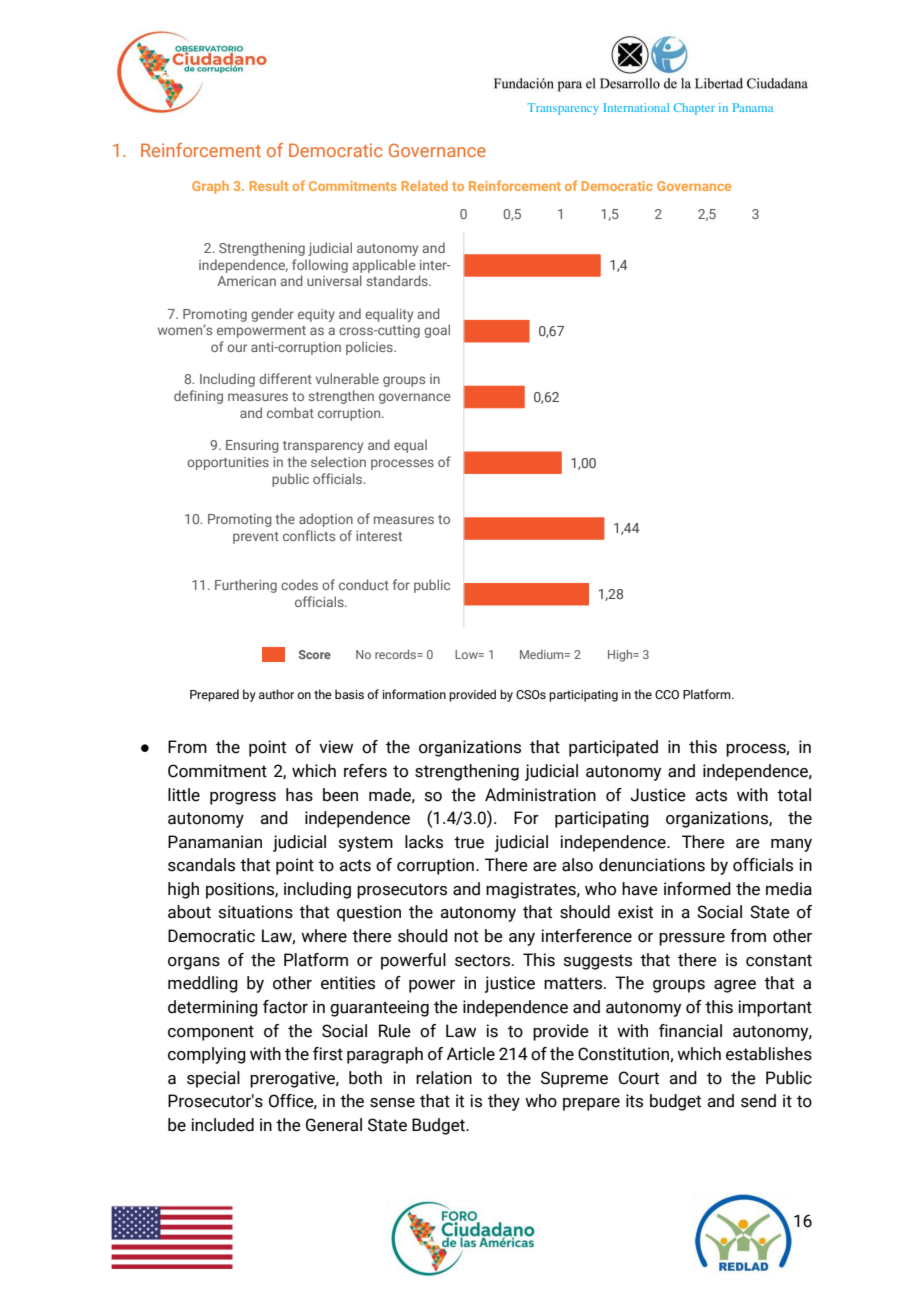 This document has width=924, height=1308. What do you see at coordinates (694, 109) in the document?
I see `Chapter` at bounding box center [694, 109].
